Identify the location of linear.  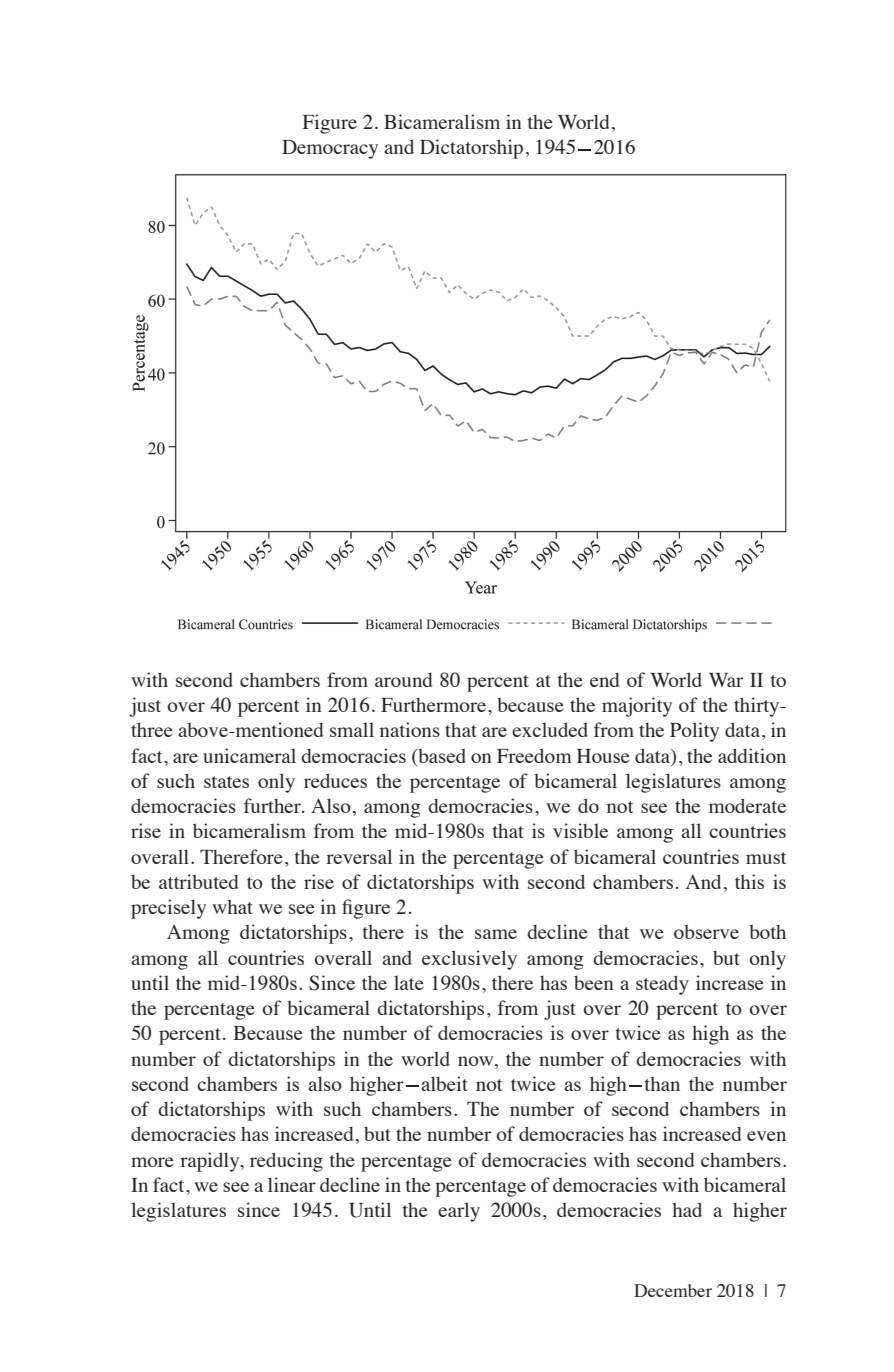
(292, 1184).
